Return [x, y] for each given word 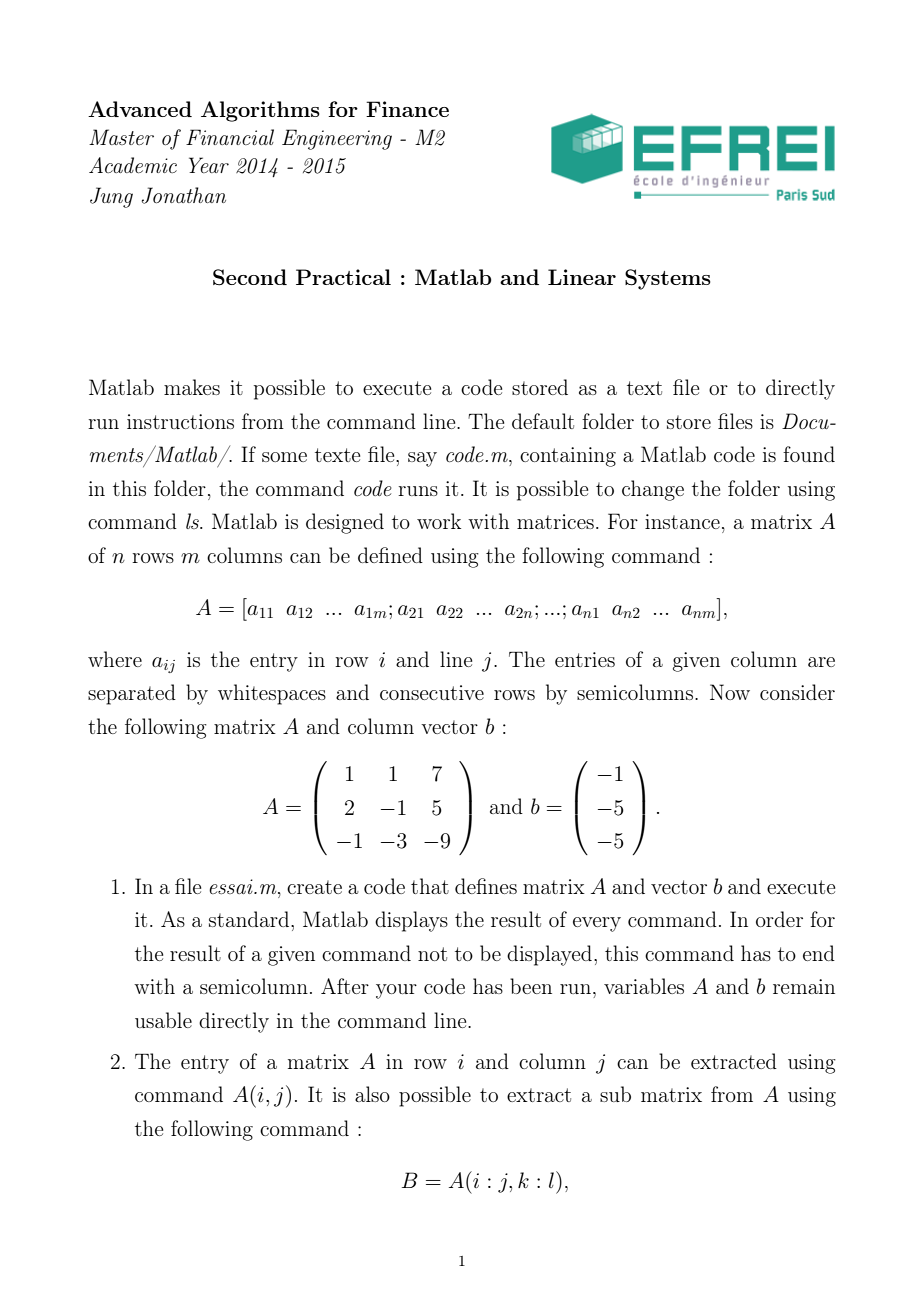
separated [132, 694]
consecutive [432, 692]
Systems [668, 279]
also [372, 1094]
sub [615, 1094]
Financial [230, 137]
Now [730, 692]
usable [163, 1020]
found [809, 454]
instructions [180, 421]
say [422, 459]
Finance [407, 109]
